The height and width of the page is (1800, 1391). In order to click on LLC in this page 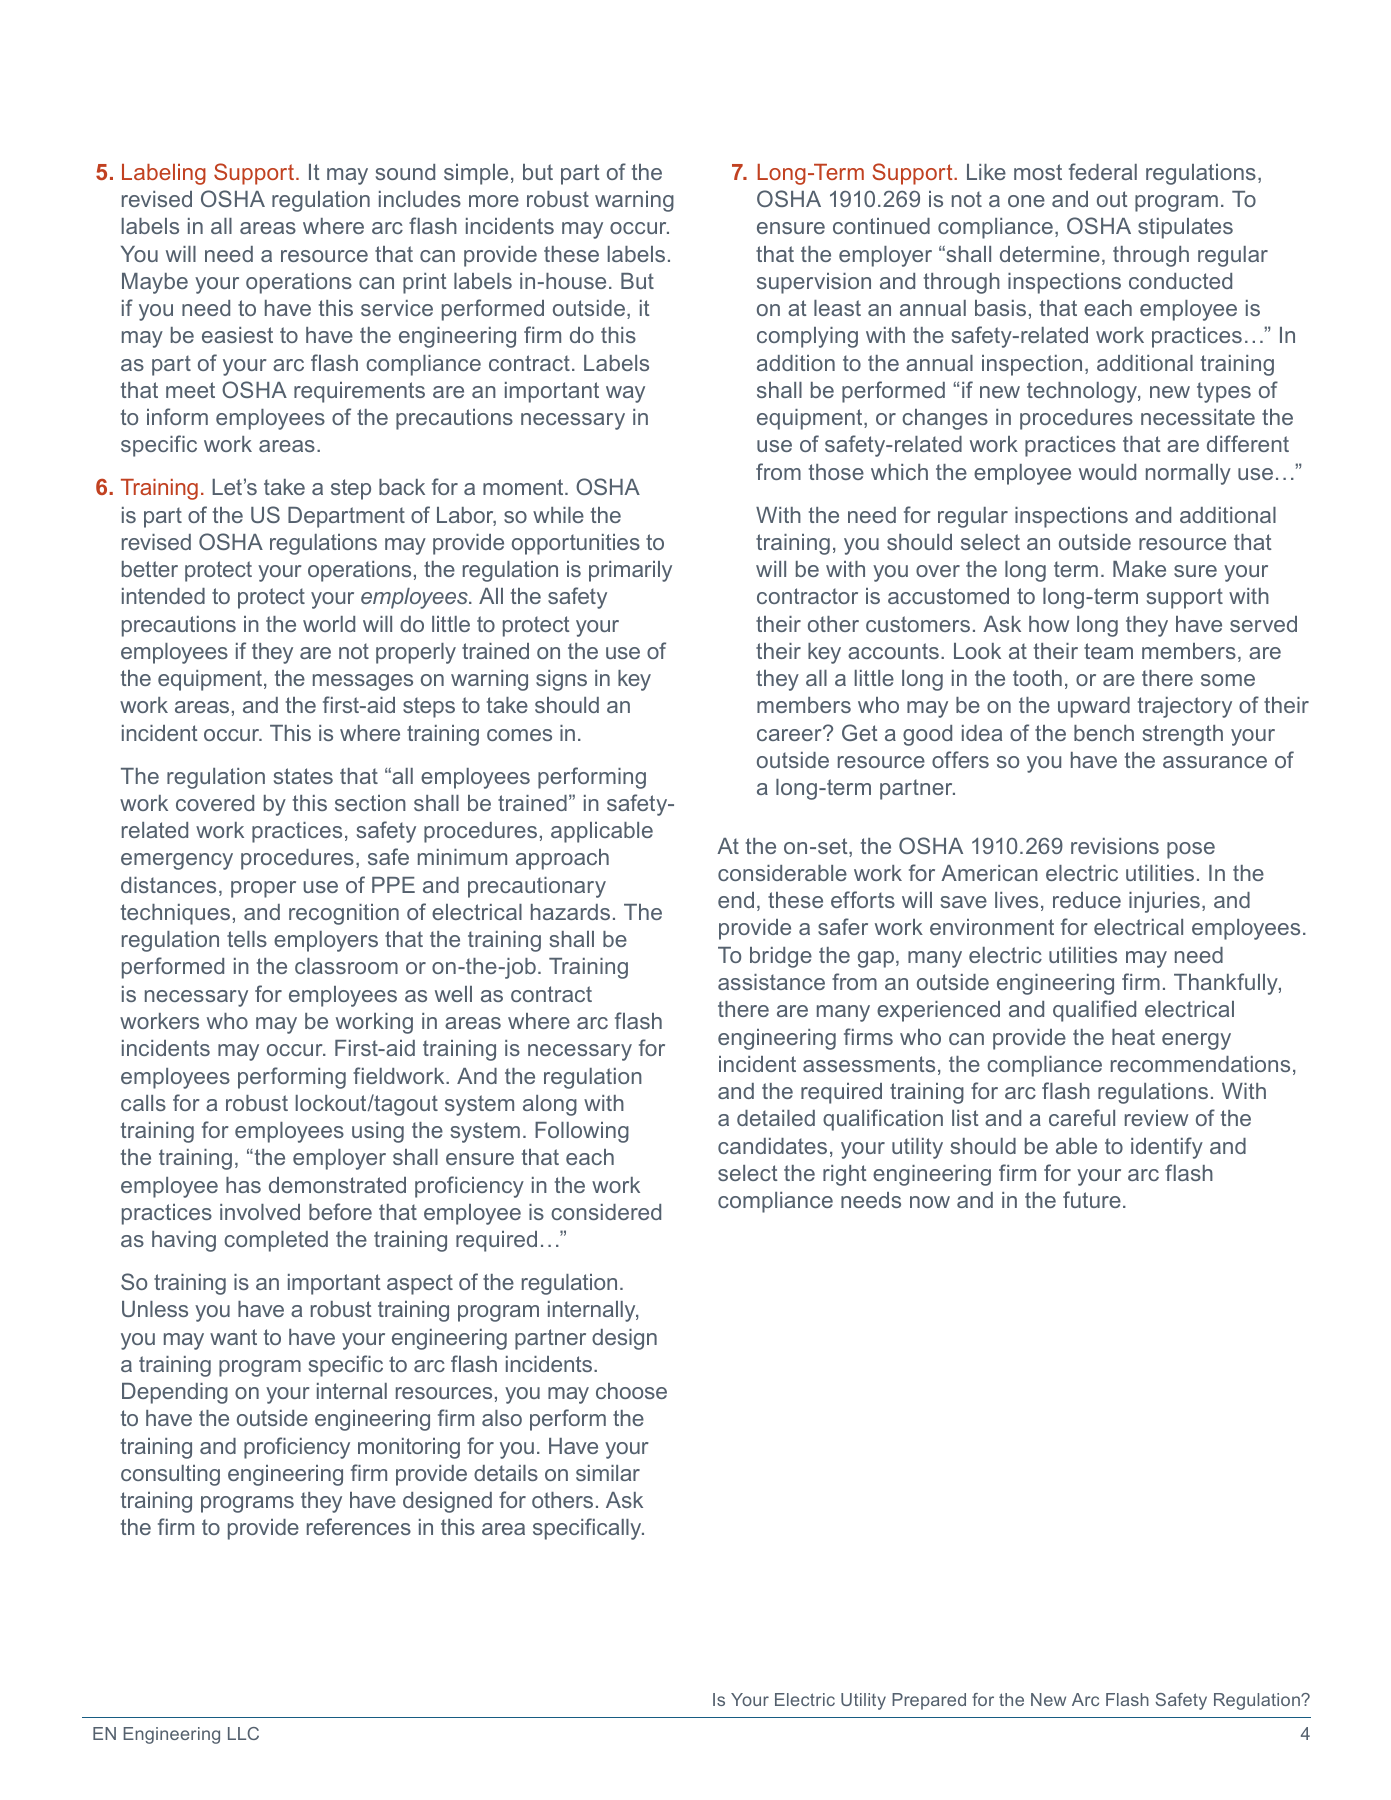, I will do `click(243, 1733)`.
